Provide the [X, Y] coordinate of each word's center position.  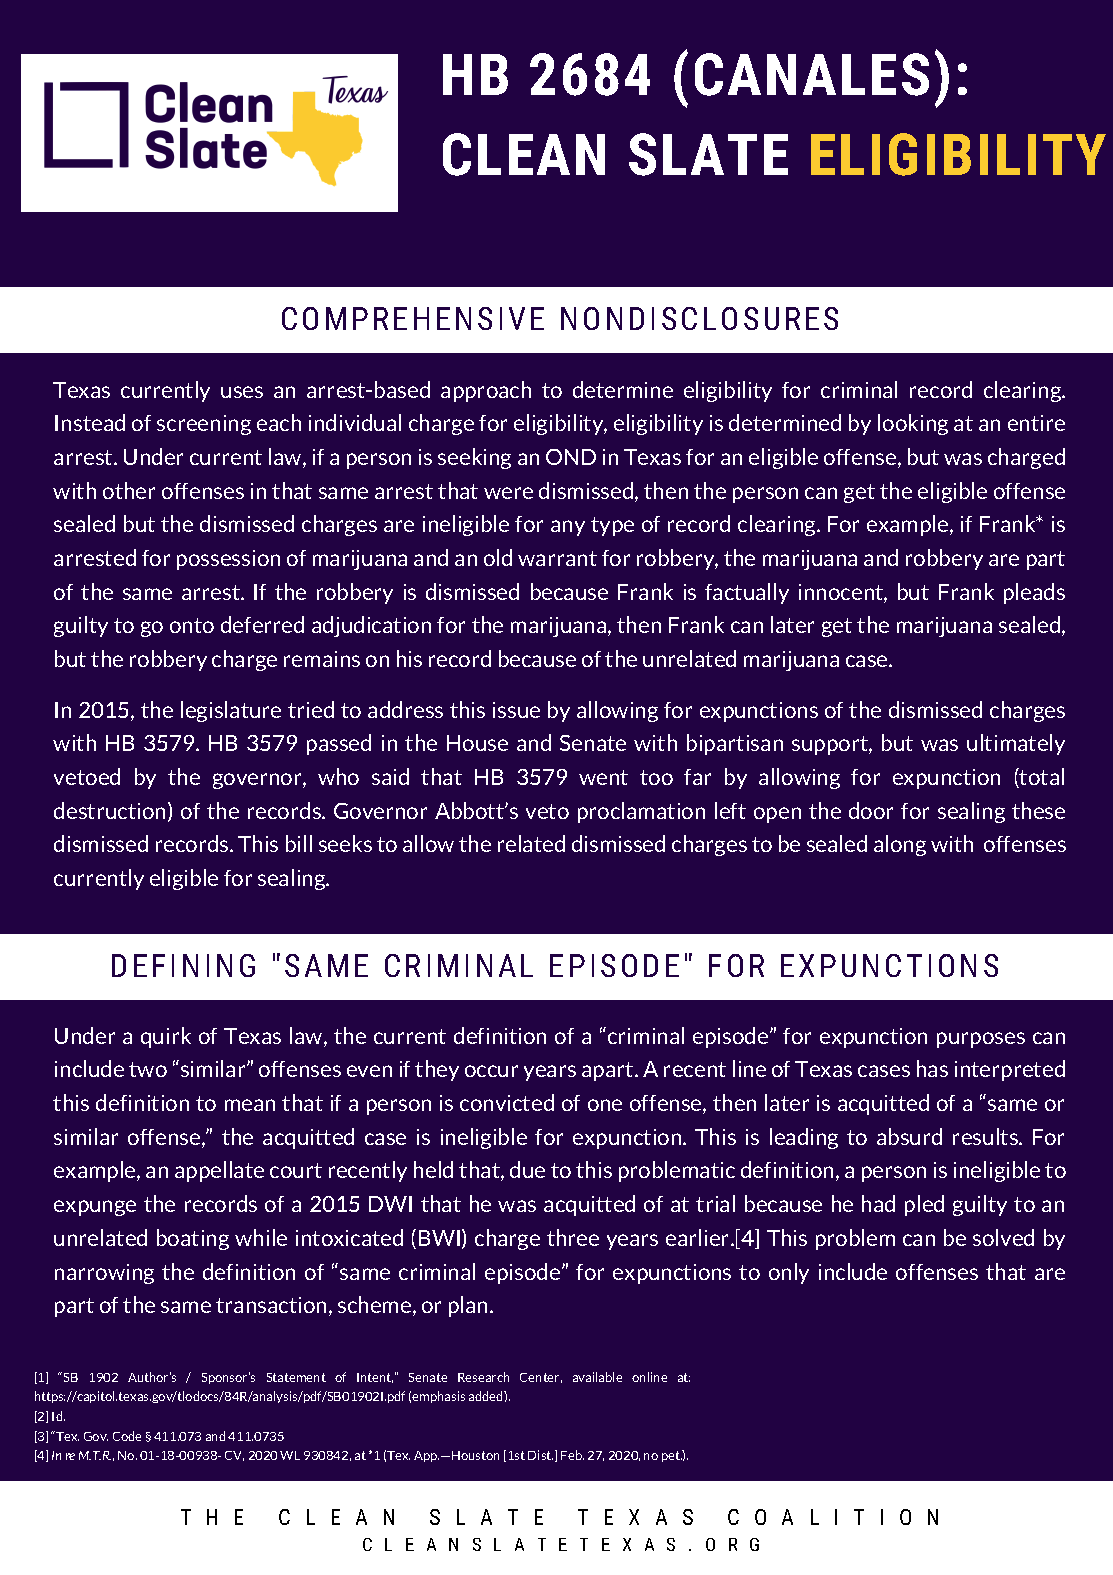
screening [204, 425]
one [605, 1105]
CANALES [812, 74]
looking [913, 424]
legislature [231, 711]
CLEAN [524, 154]
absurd [909, 1136]
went [603, 777]
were [508, 493]
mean [250, 1105]
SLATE [708, 154]
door [871, 810]
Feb [572, 1455]
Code [127, 1436]
